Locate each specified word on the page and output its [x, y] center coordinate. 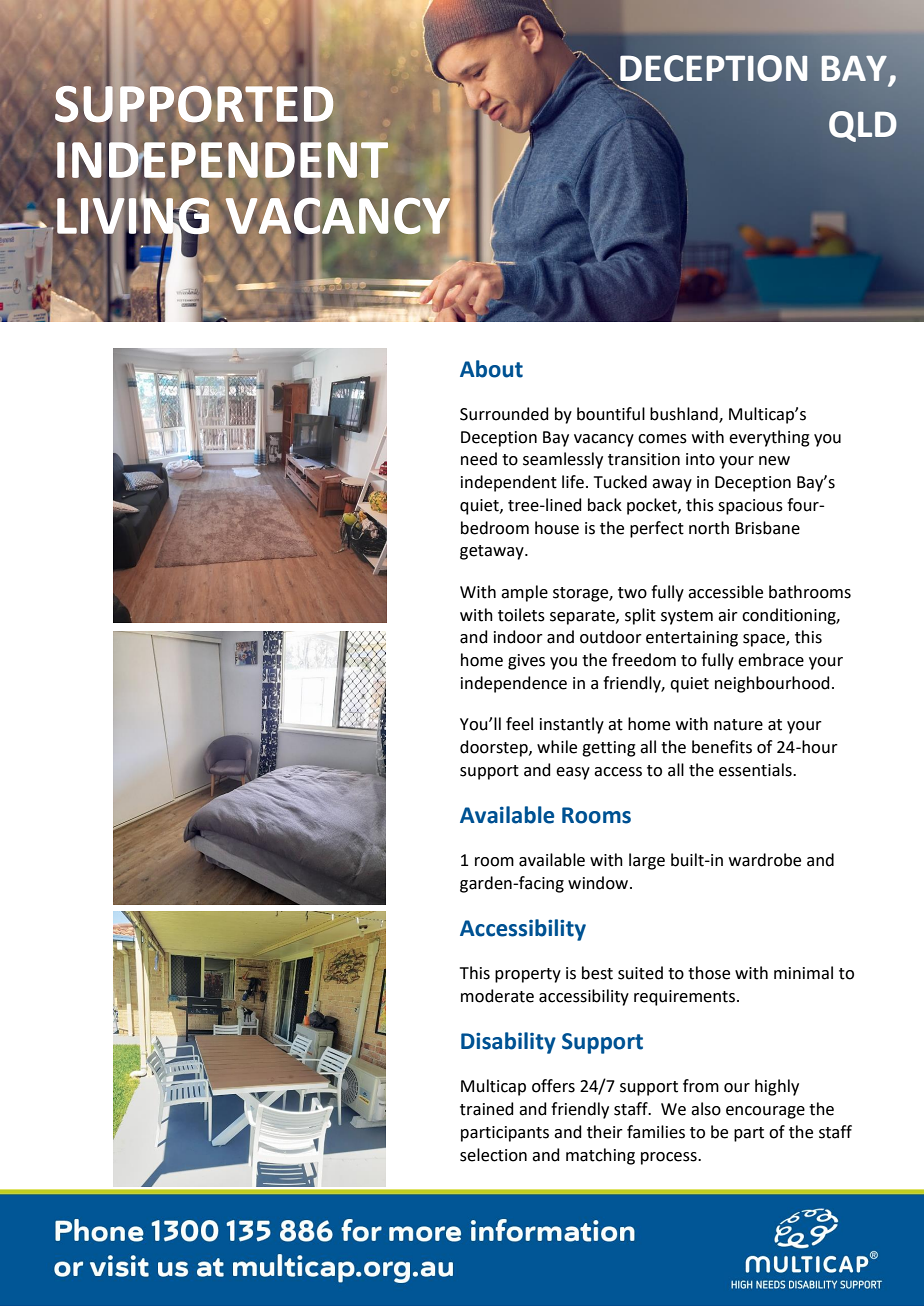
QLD [863, 126]
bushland [685, 414]
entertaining [692, 639]
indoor [518, 637]
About [491, 369]
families [656, 1132]
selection [493, 1155]
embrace [771, 660]
